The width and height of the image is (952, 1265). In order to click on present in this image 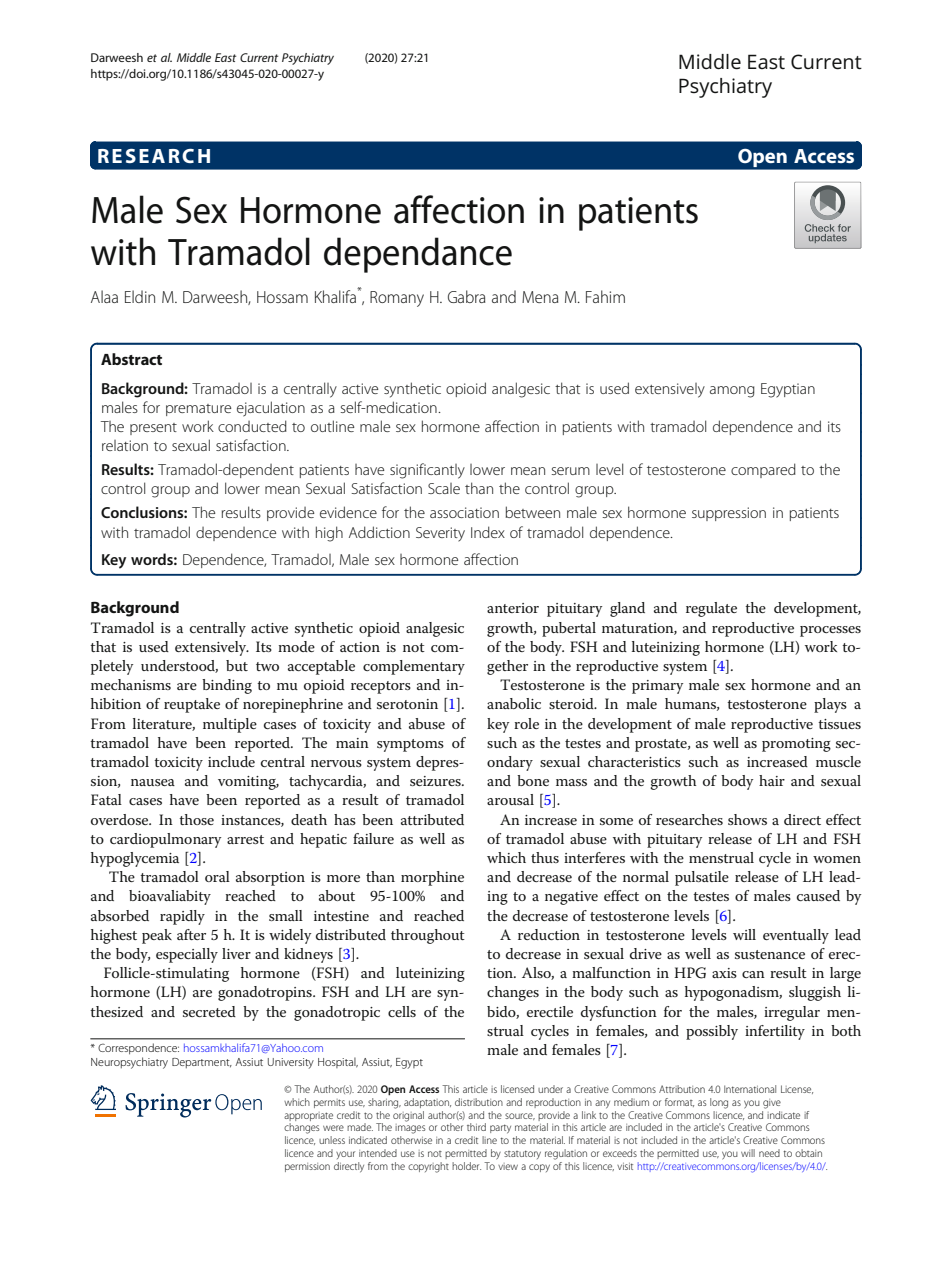, I will do `click(153, 429)`.
